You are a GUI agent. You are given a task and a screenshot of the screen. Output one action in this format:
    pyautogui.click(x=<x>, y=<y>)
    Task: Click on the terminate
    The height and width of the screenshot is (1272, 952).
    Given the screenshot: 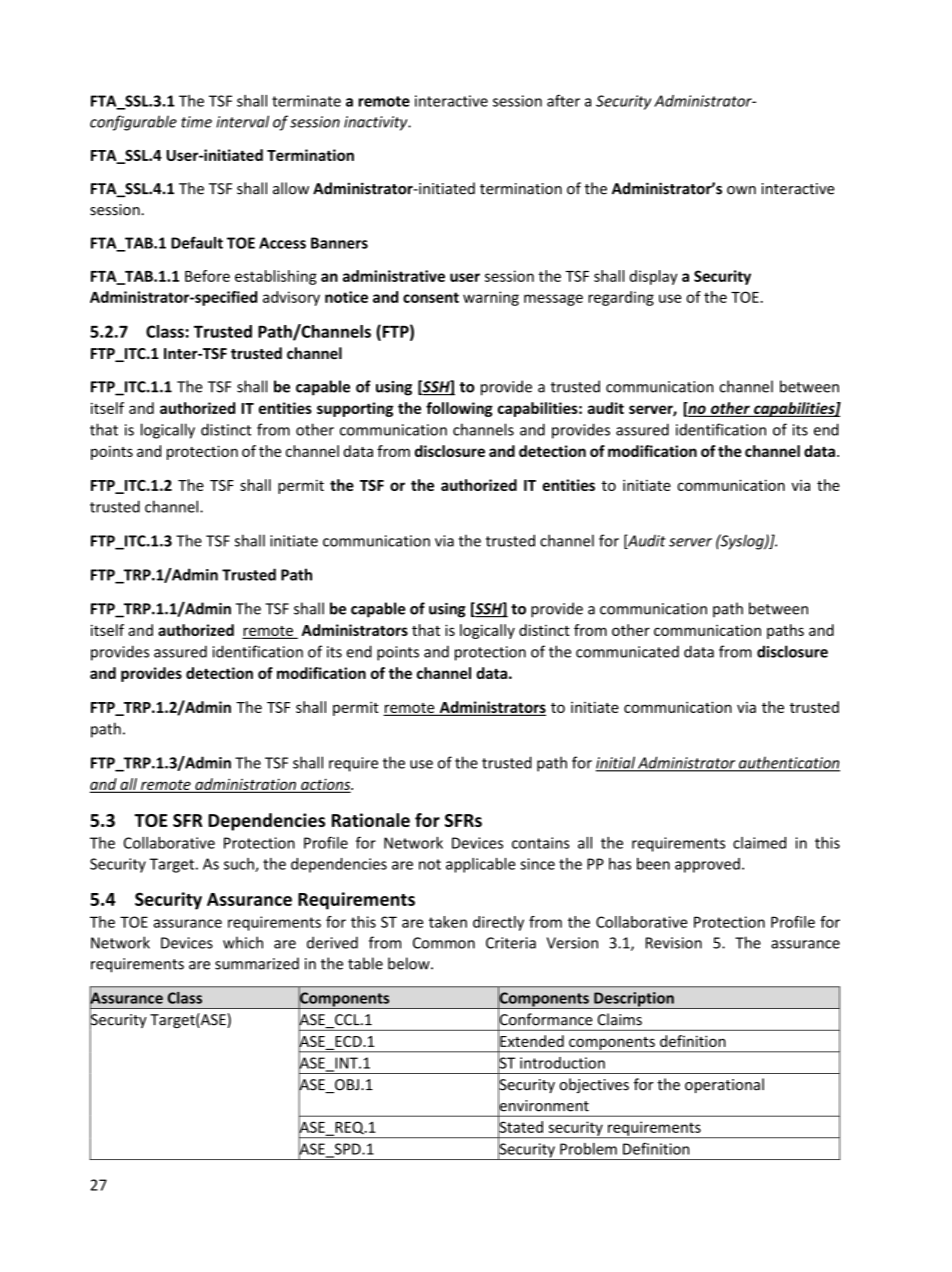 What is the action you would take?
    pyautogui.click(x=306, y=101)
